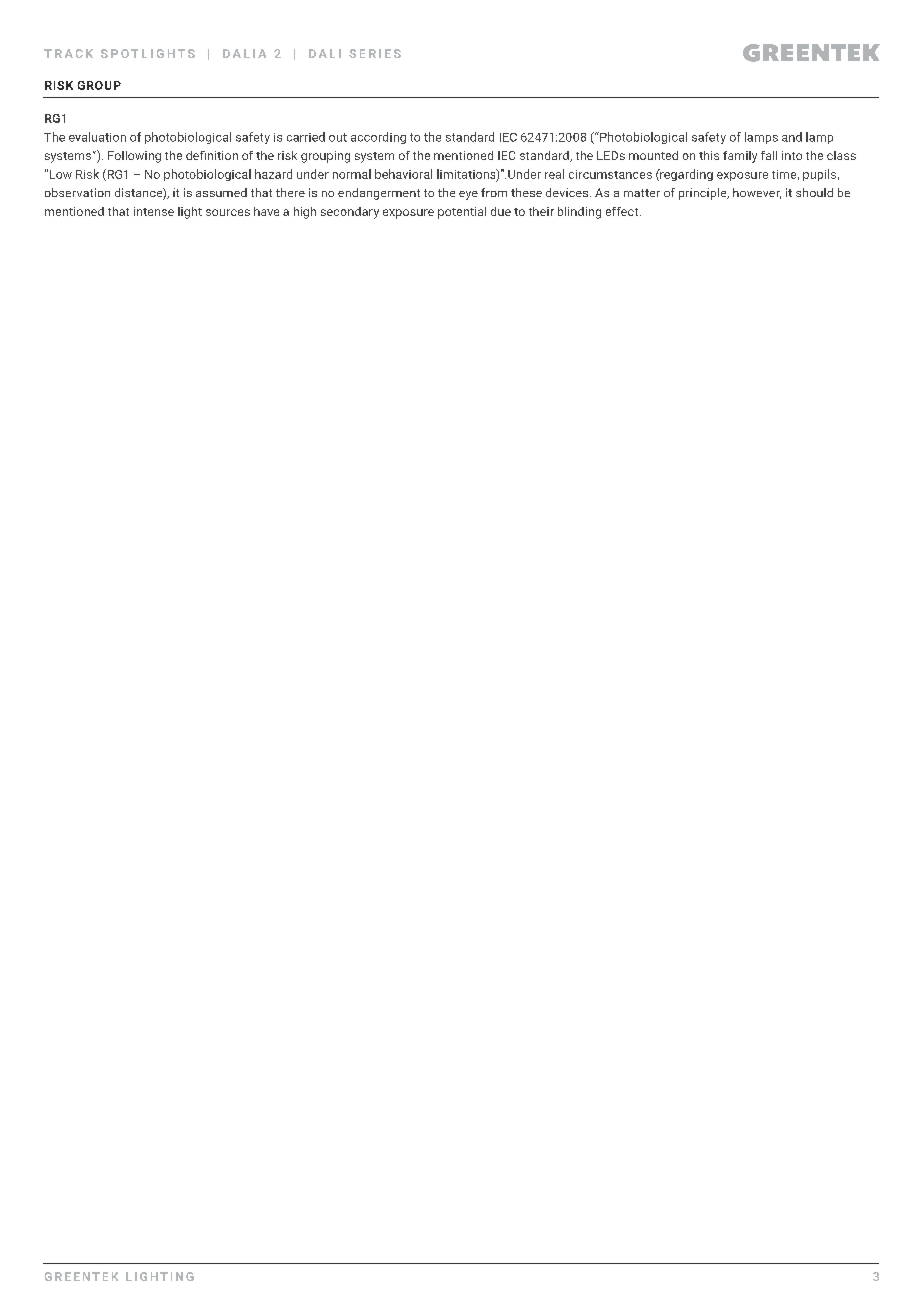 The image size is (924, 1308). Describe the element at coordinates (212, 155) in the page. I see `definition` at that location.
